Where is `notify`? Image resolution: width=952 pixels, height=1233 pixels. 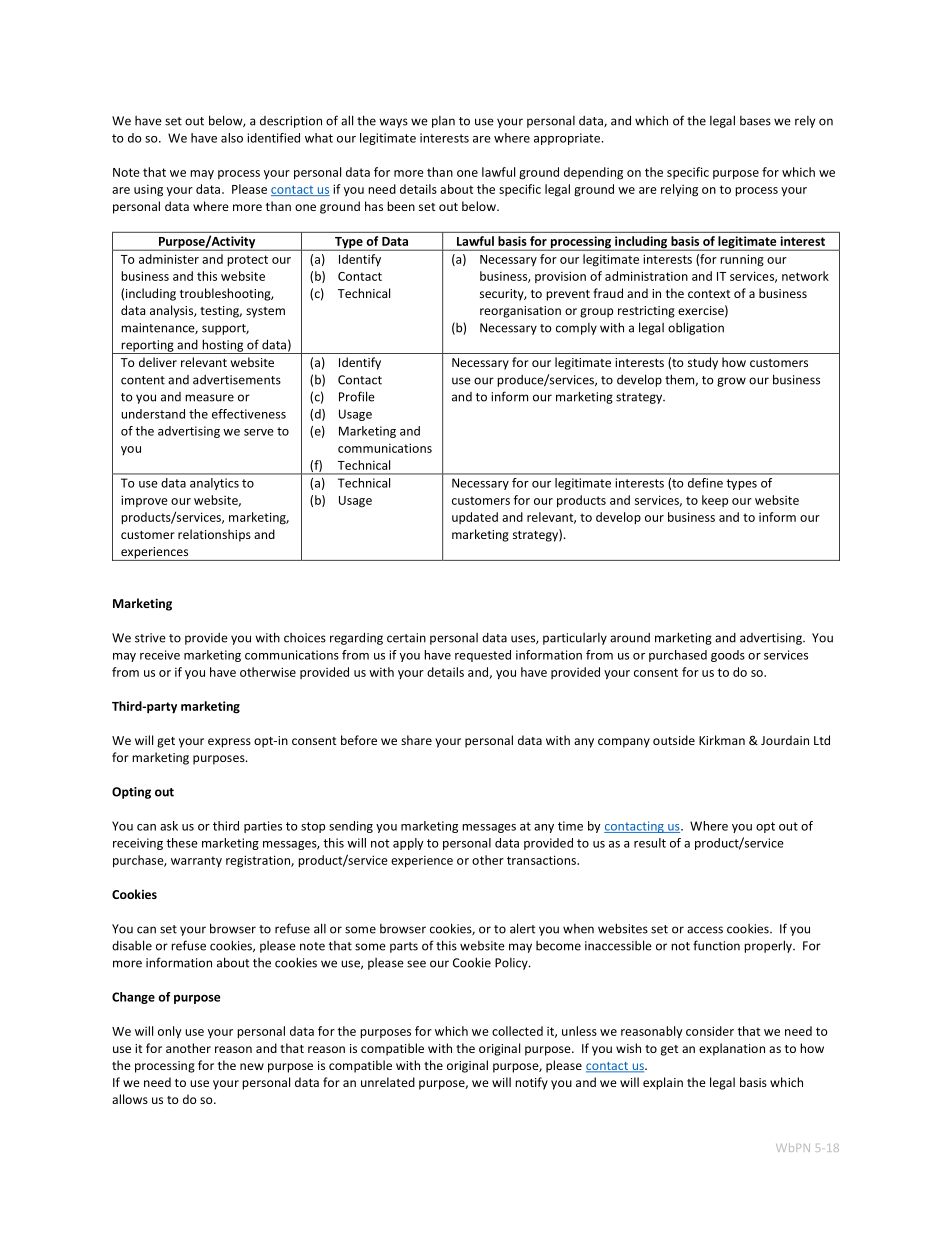
notify is located at coordinates (531, 1083).
